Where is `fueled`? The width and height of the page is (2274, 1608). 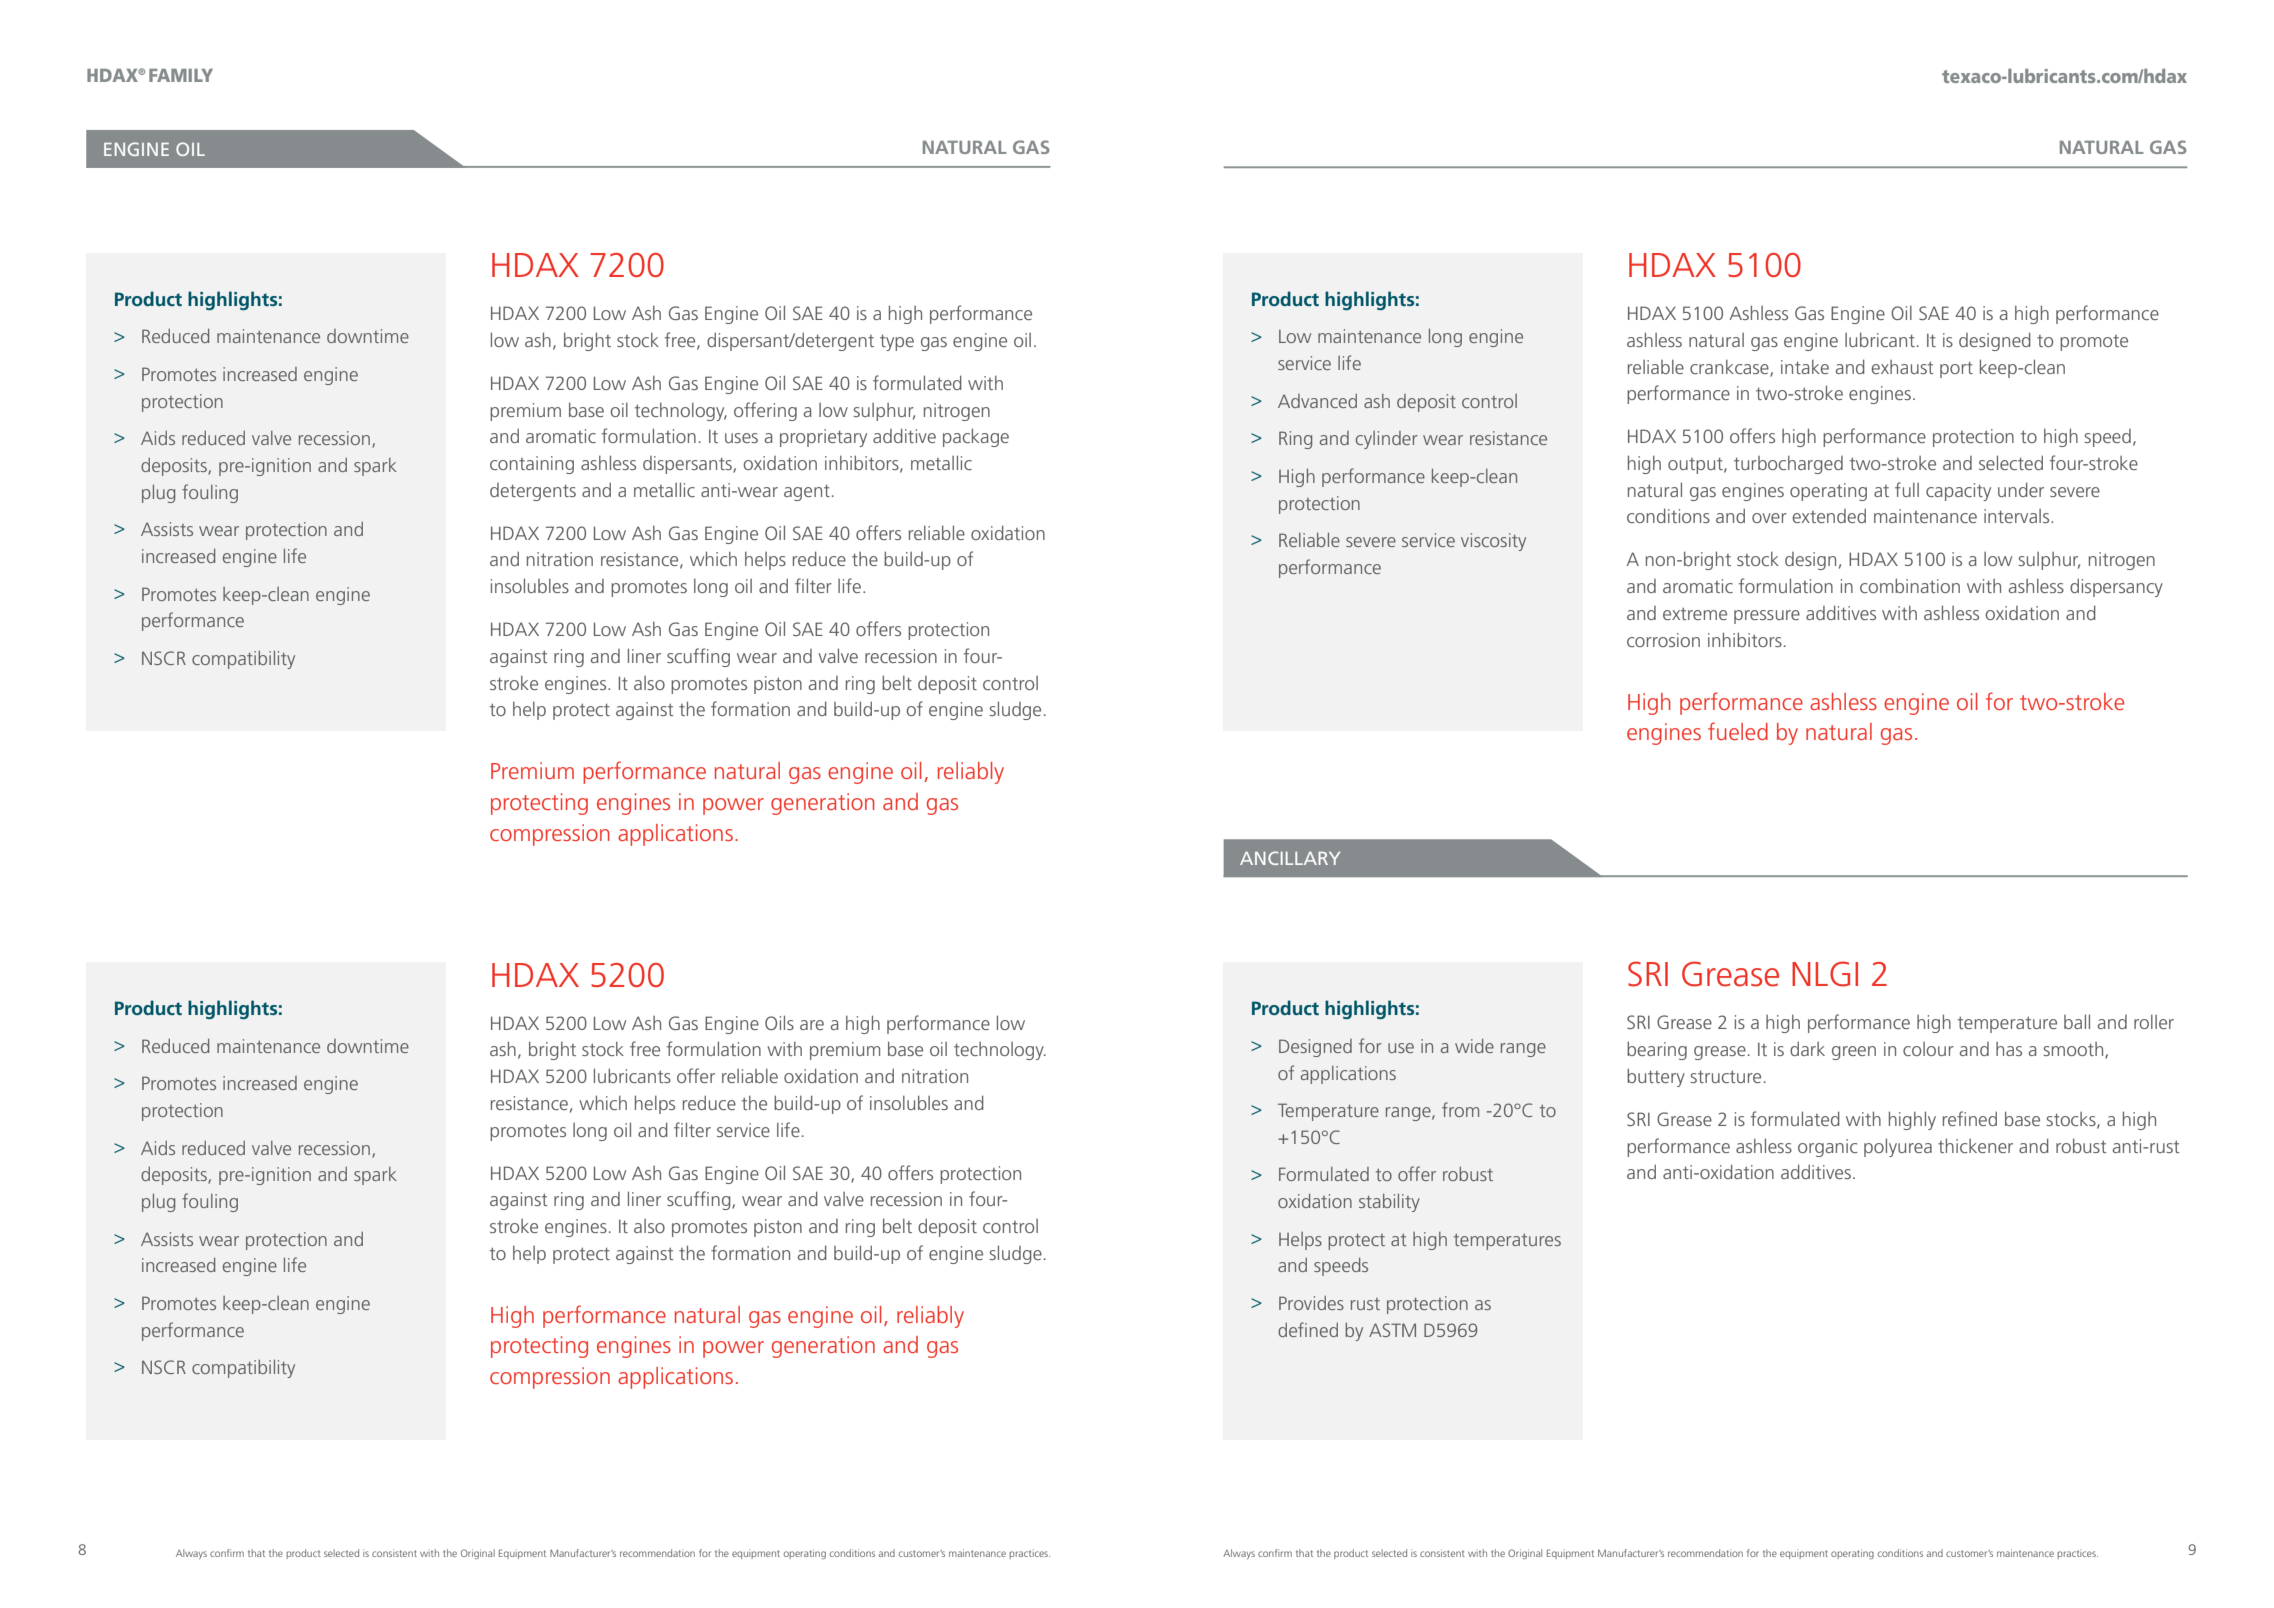
fueled is located at coordinates (1738, 731).
